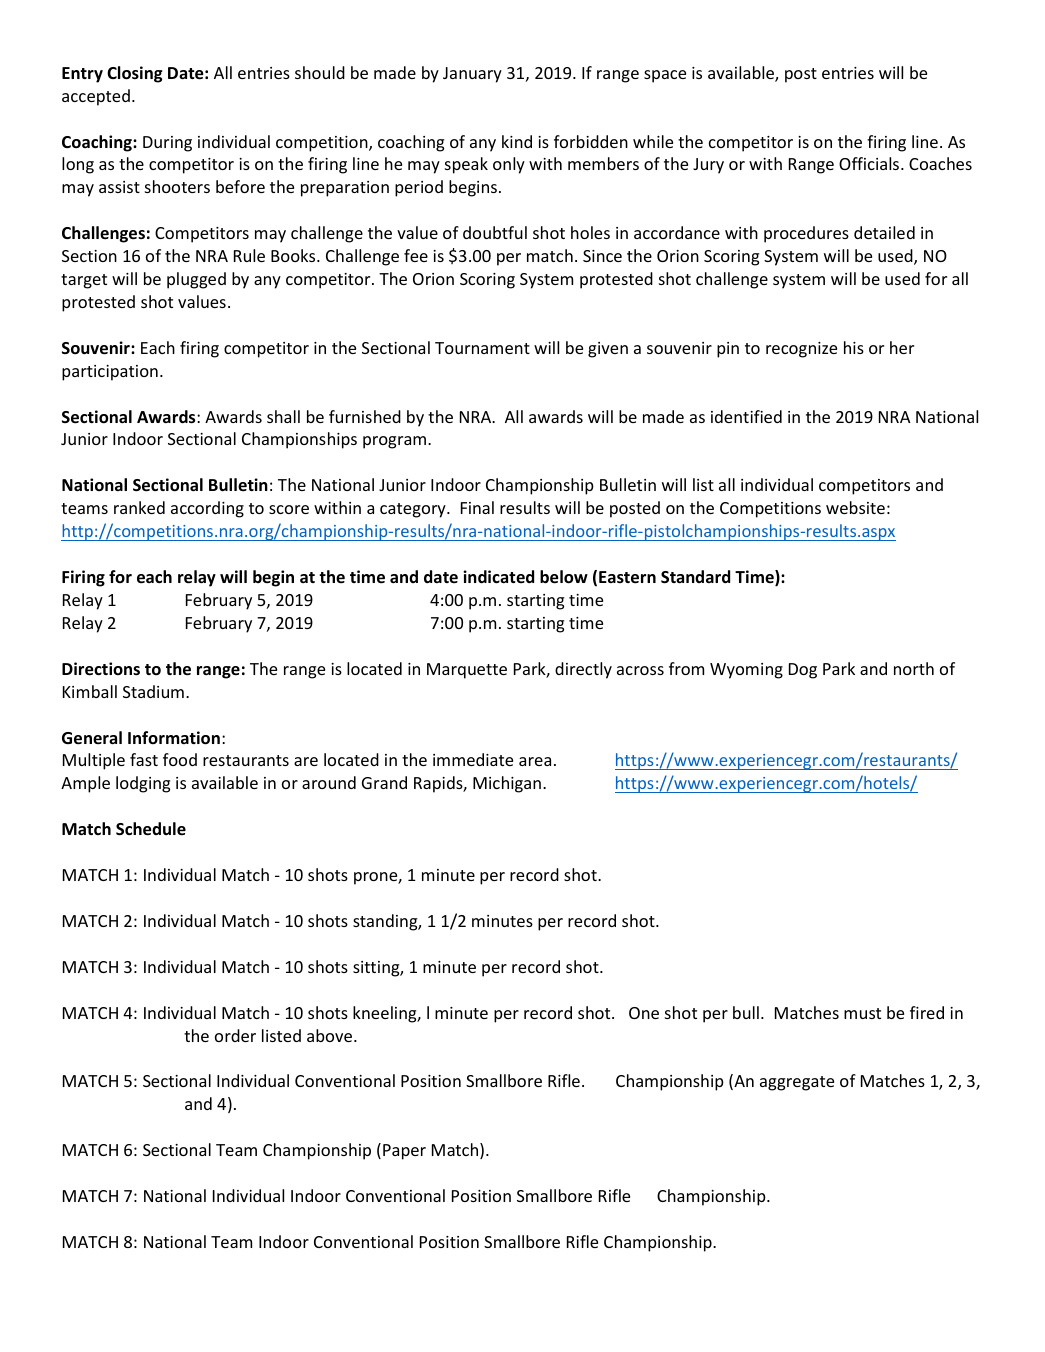 Image resolution: width=1045 pixels, height=1352 pixels. What do you see at coordinates (746, 416) in the page?
I see `identified` at bounding box center [746, 416].
